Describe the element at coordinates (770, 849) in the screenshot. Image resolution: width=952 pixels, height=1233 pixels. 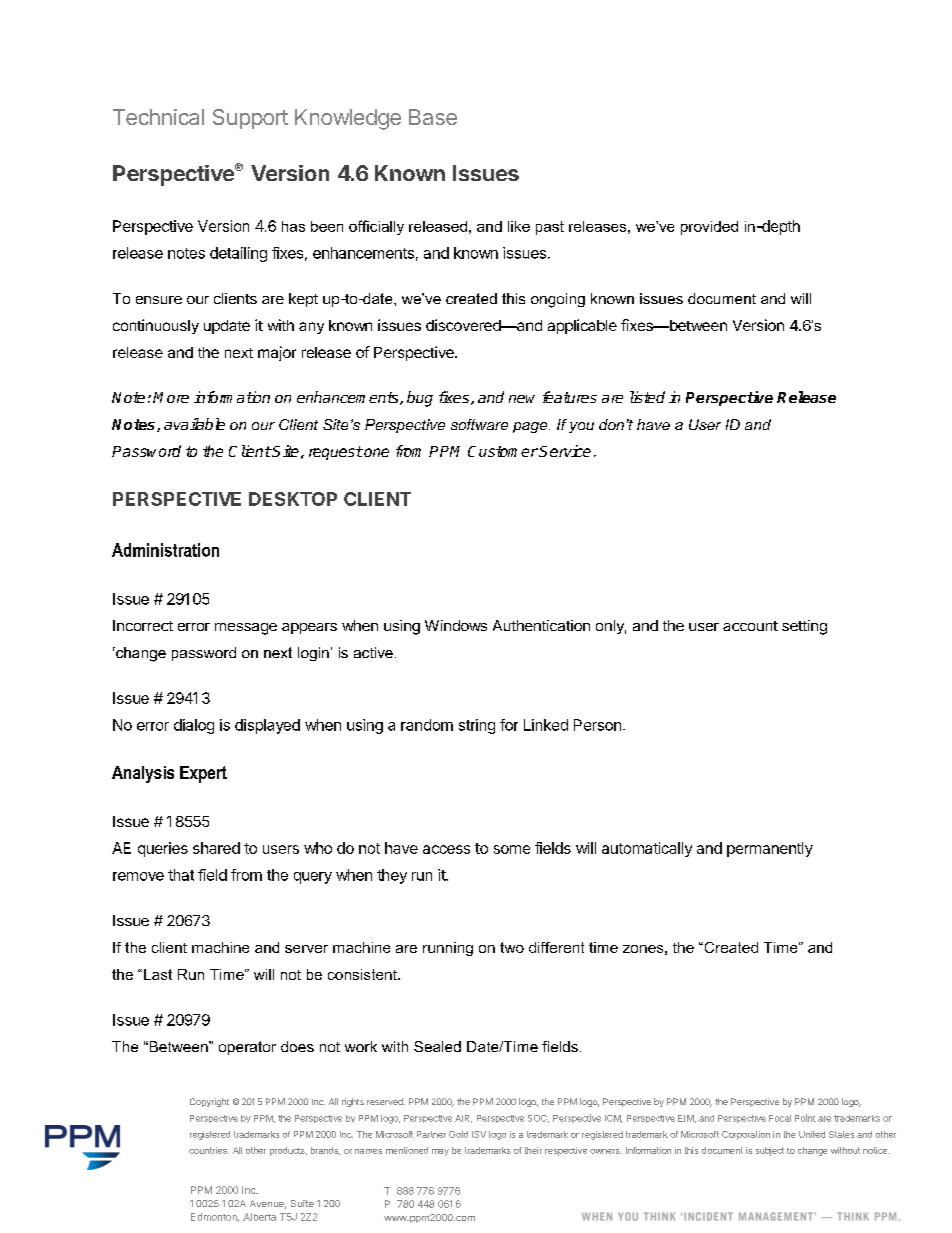
I see `permanently` at that location.
